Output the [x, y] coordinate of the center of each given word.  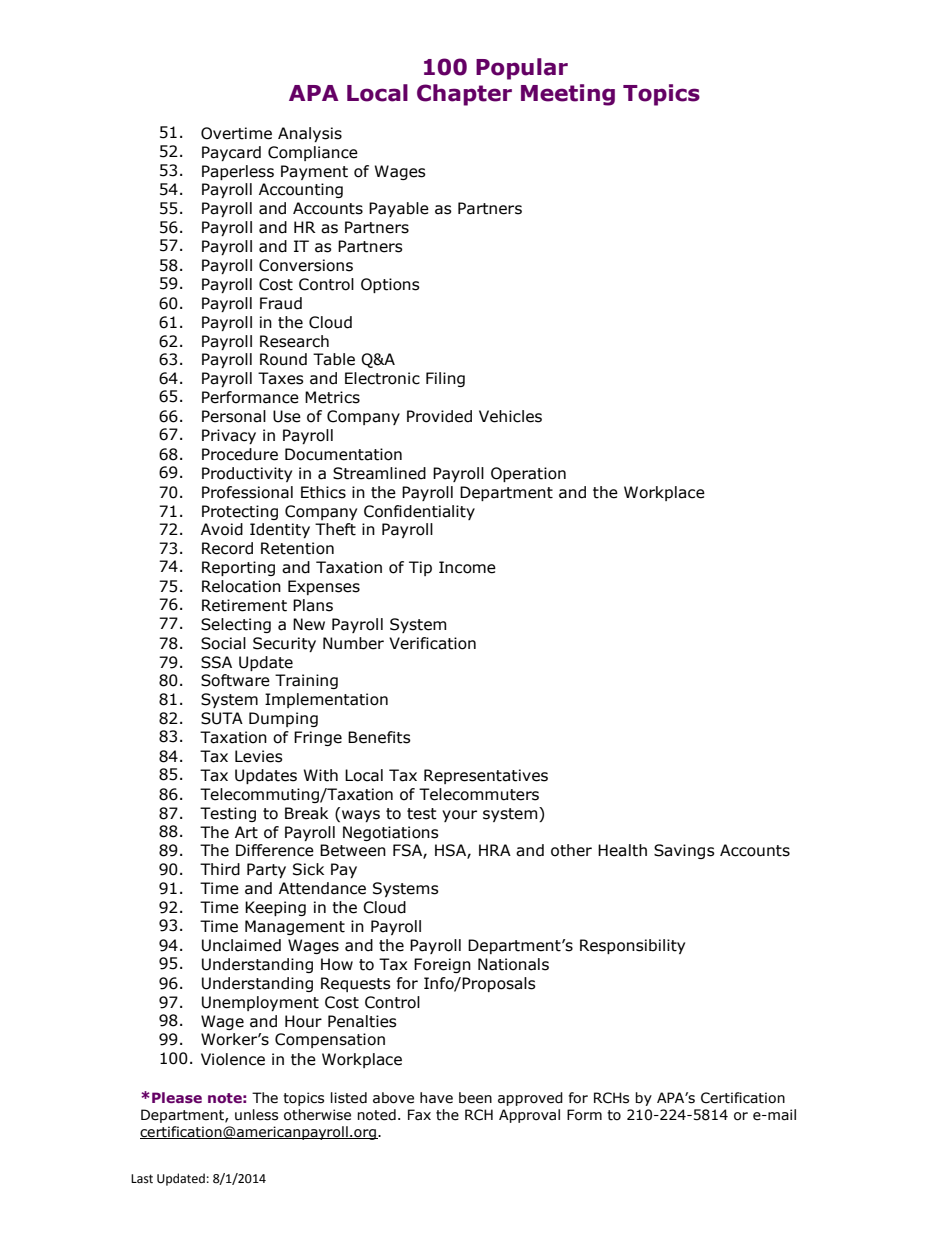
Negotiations [391, 833]
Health [622, 850]
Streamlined [379, 473]
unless [256, 1115]
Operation [528, 474]
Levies [259, 756]
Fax [419, 1114]
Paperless [238, 172]
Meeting [568, 95]
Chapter [464, 95]
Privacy [229, 436]
